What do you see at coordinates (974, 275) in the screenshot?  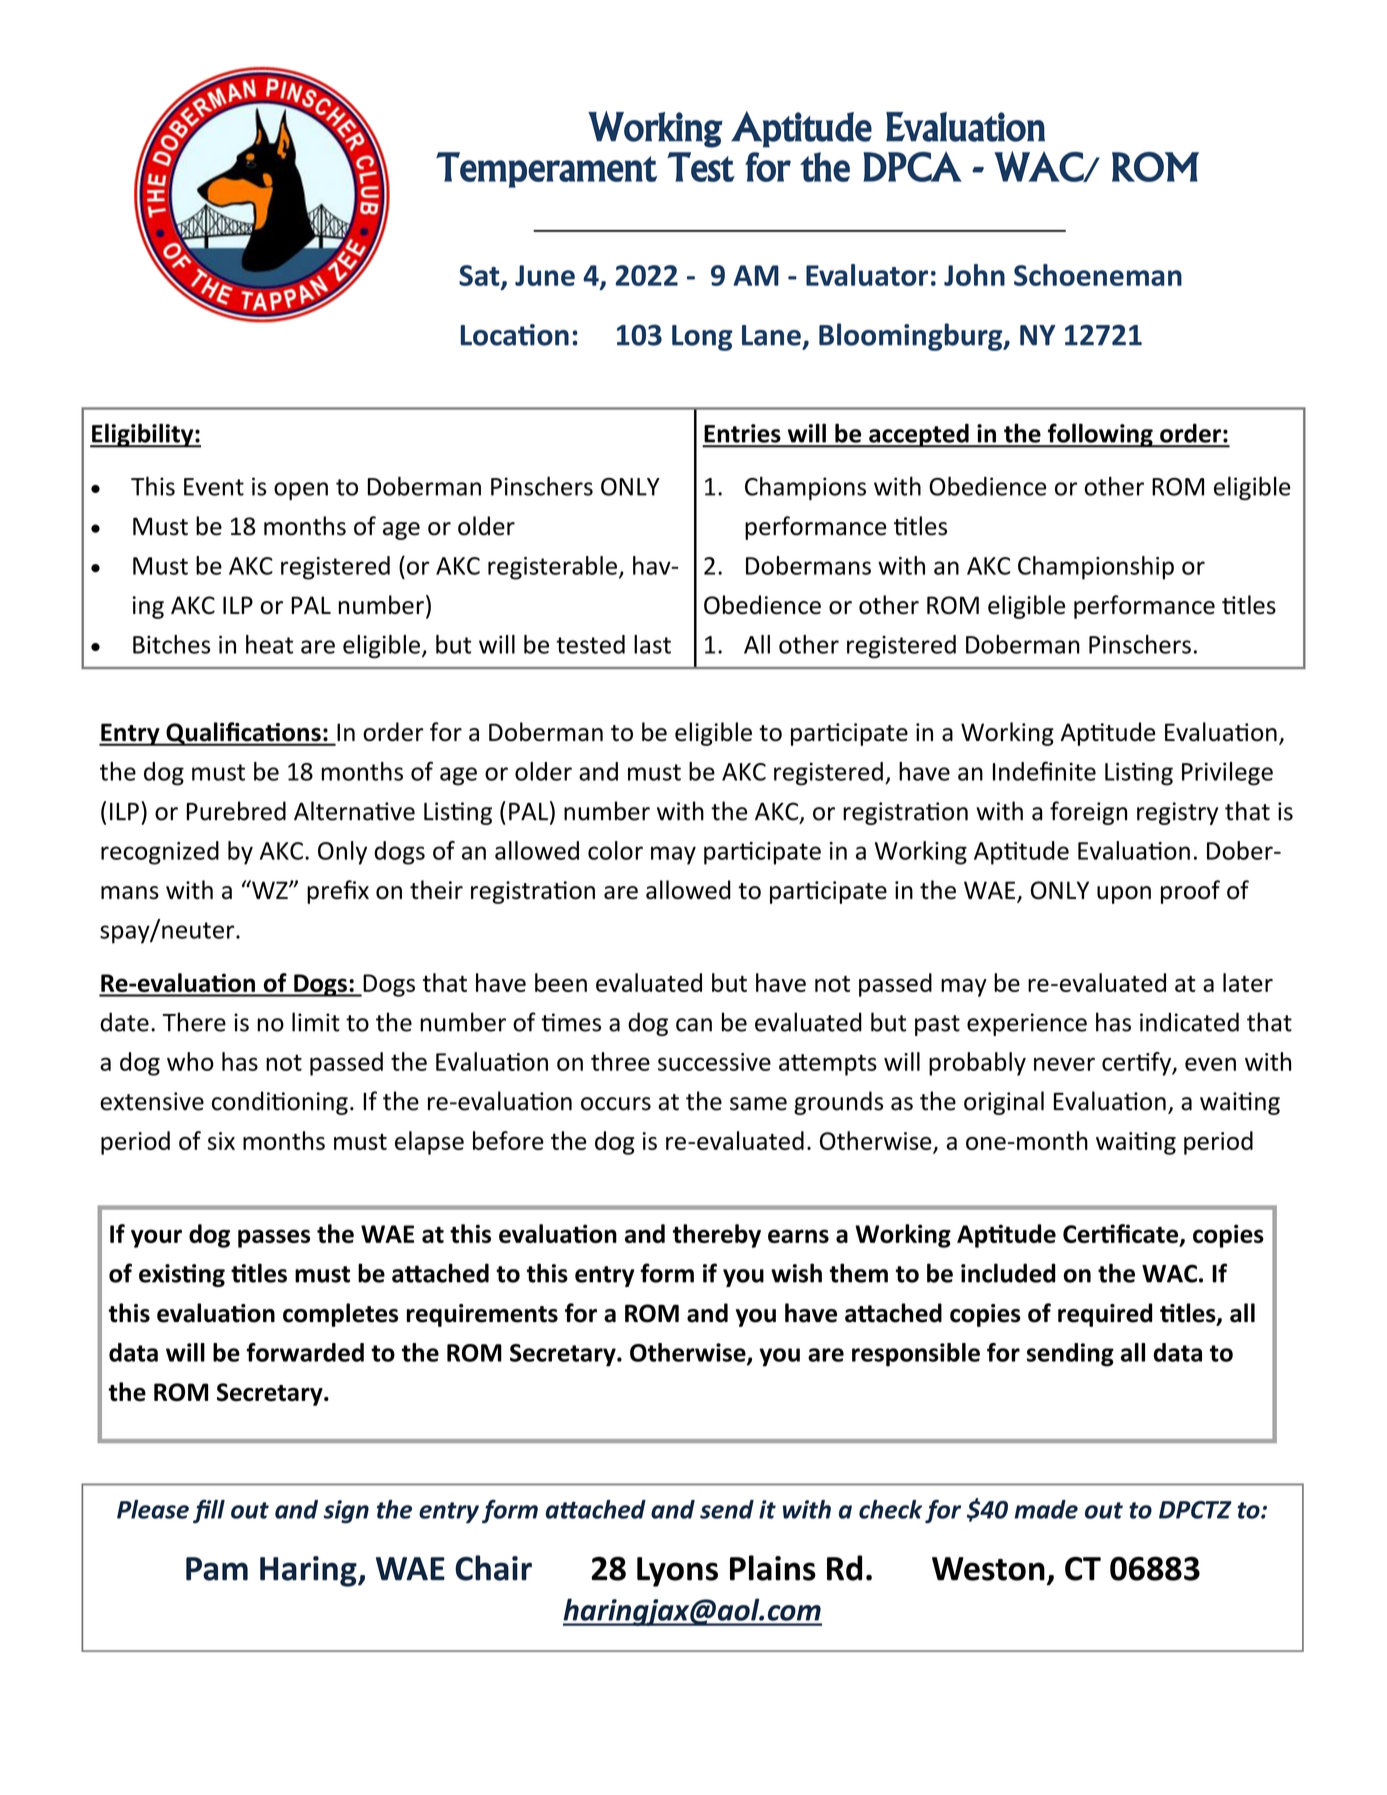 I see `John` at bounding box center [974, 275].
